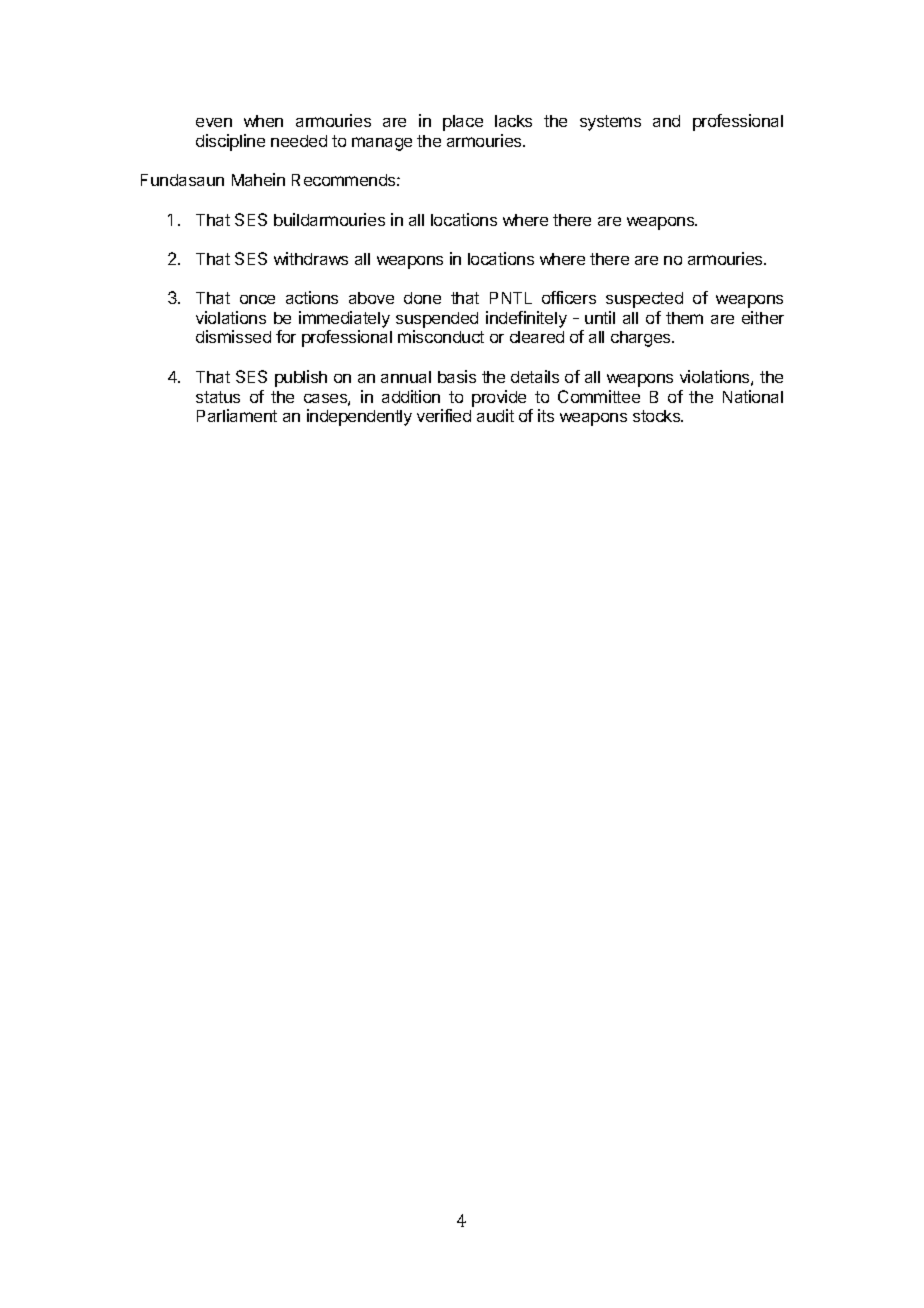 The width and height of the document is (924, 1308). I want to click on withdraws, so click(311, 258).
